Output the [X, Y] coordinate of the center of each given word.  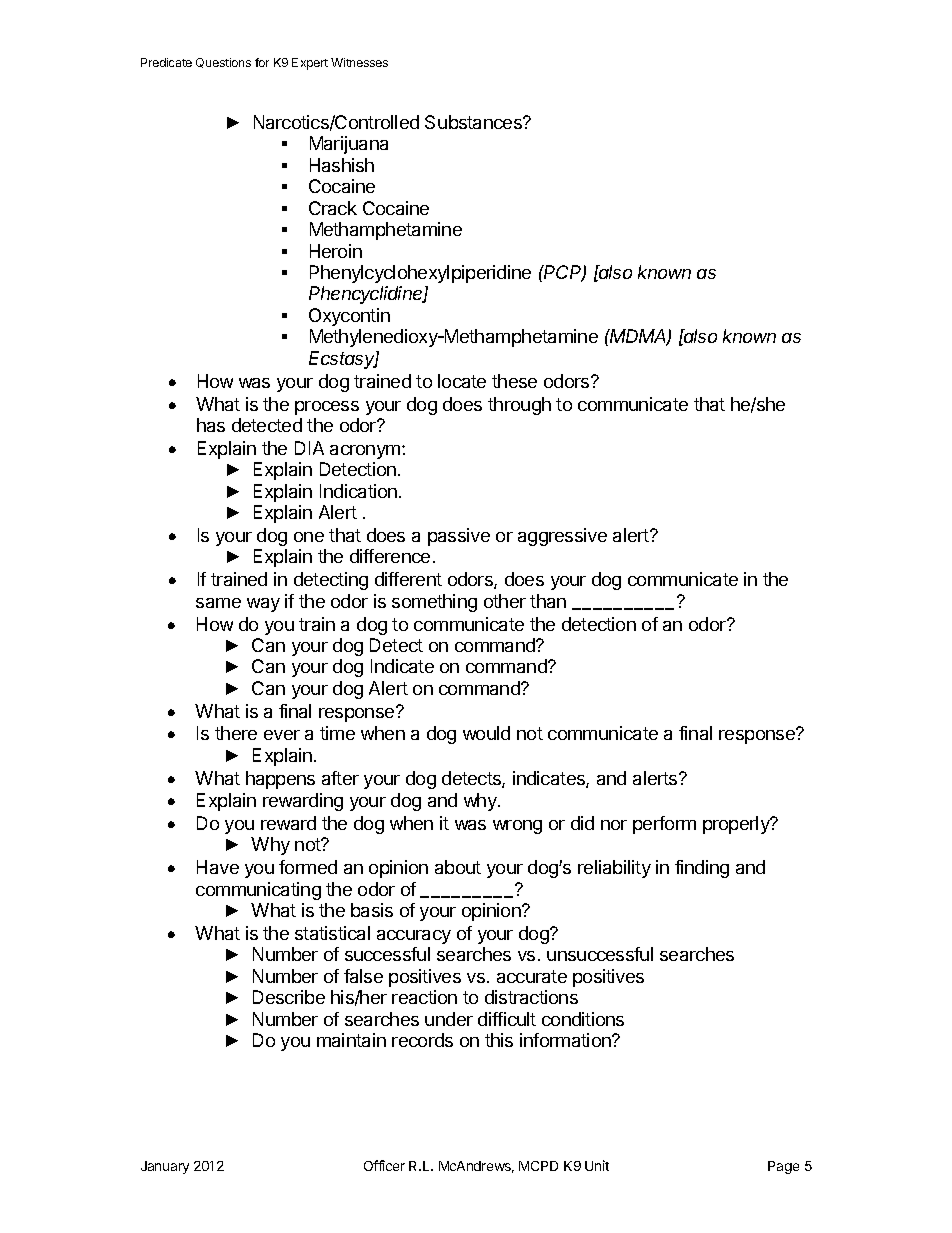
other [505, 601]
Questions [223, 63]
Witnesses [359, 62]
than [548, 601]
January [165, 1167]
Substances [474, 122]
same [218, 603]
